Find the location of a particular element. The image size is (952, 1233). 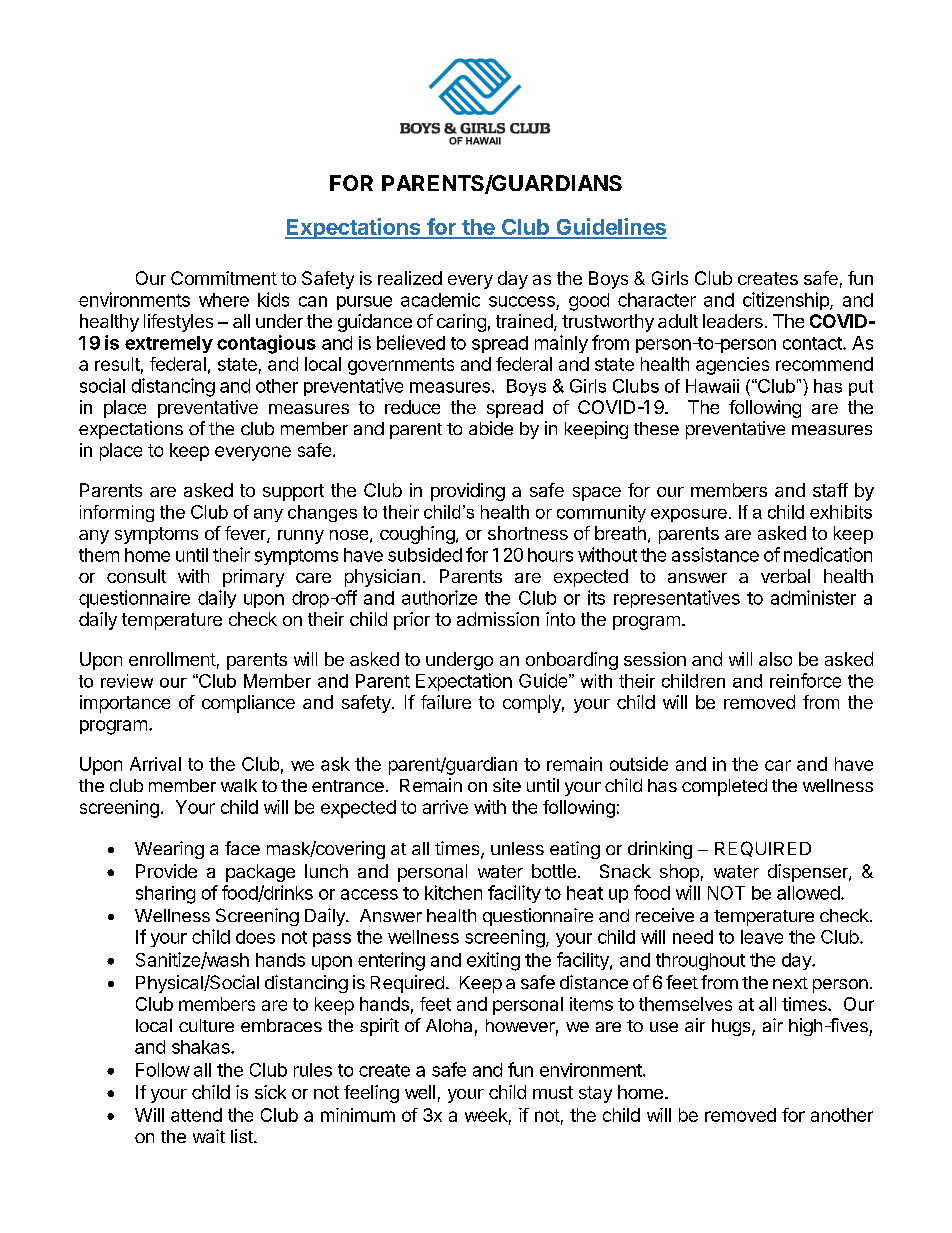

must is located at coordinates (553, 1092).
